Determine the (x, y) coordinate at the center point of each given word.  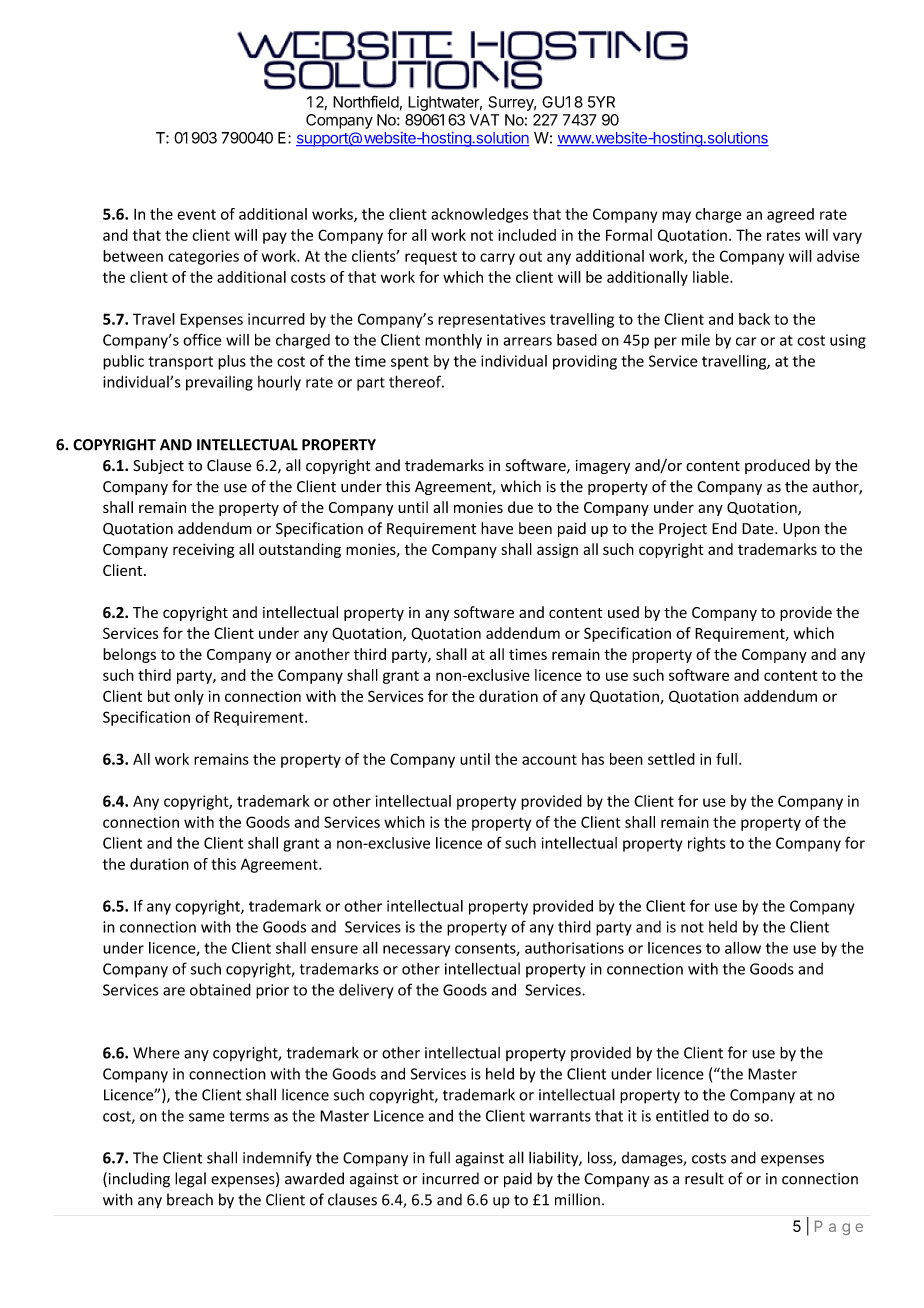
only (189, 697)
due (520, 507)
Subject (158, 466)
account (549, 759)
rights (707, 844)
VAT (484, 120)
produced (777, 466)
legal (190, 1180)
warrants (560, 1116)
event (196, 214)
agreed (790, 215)
